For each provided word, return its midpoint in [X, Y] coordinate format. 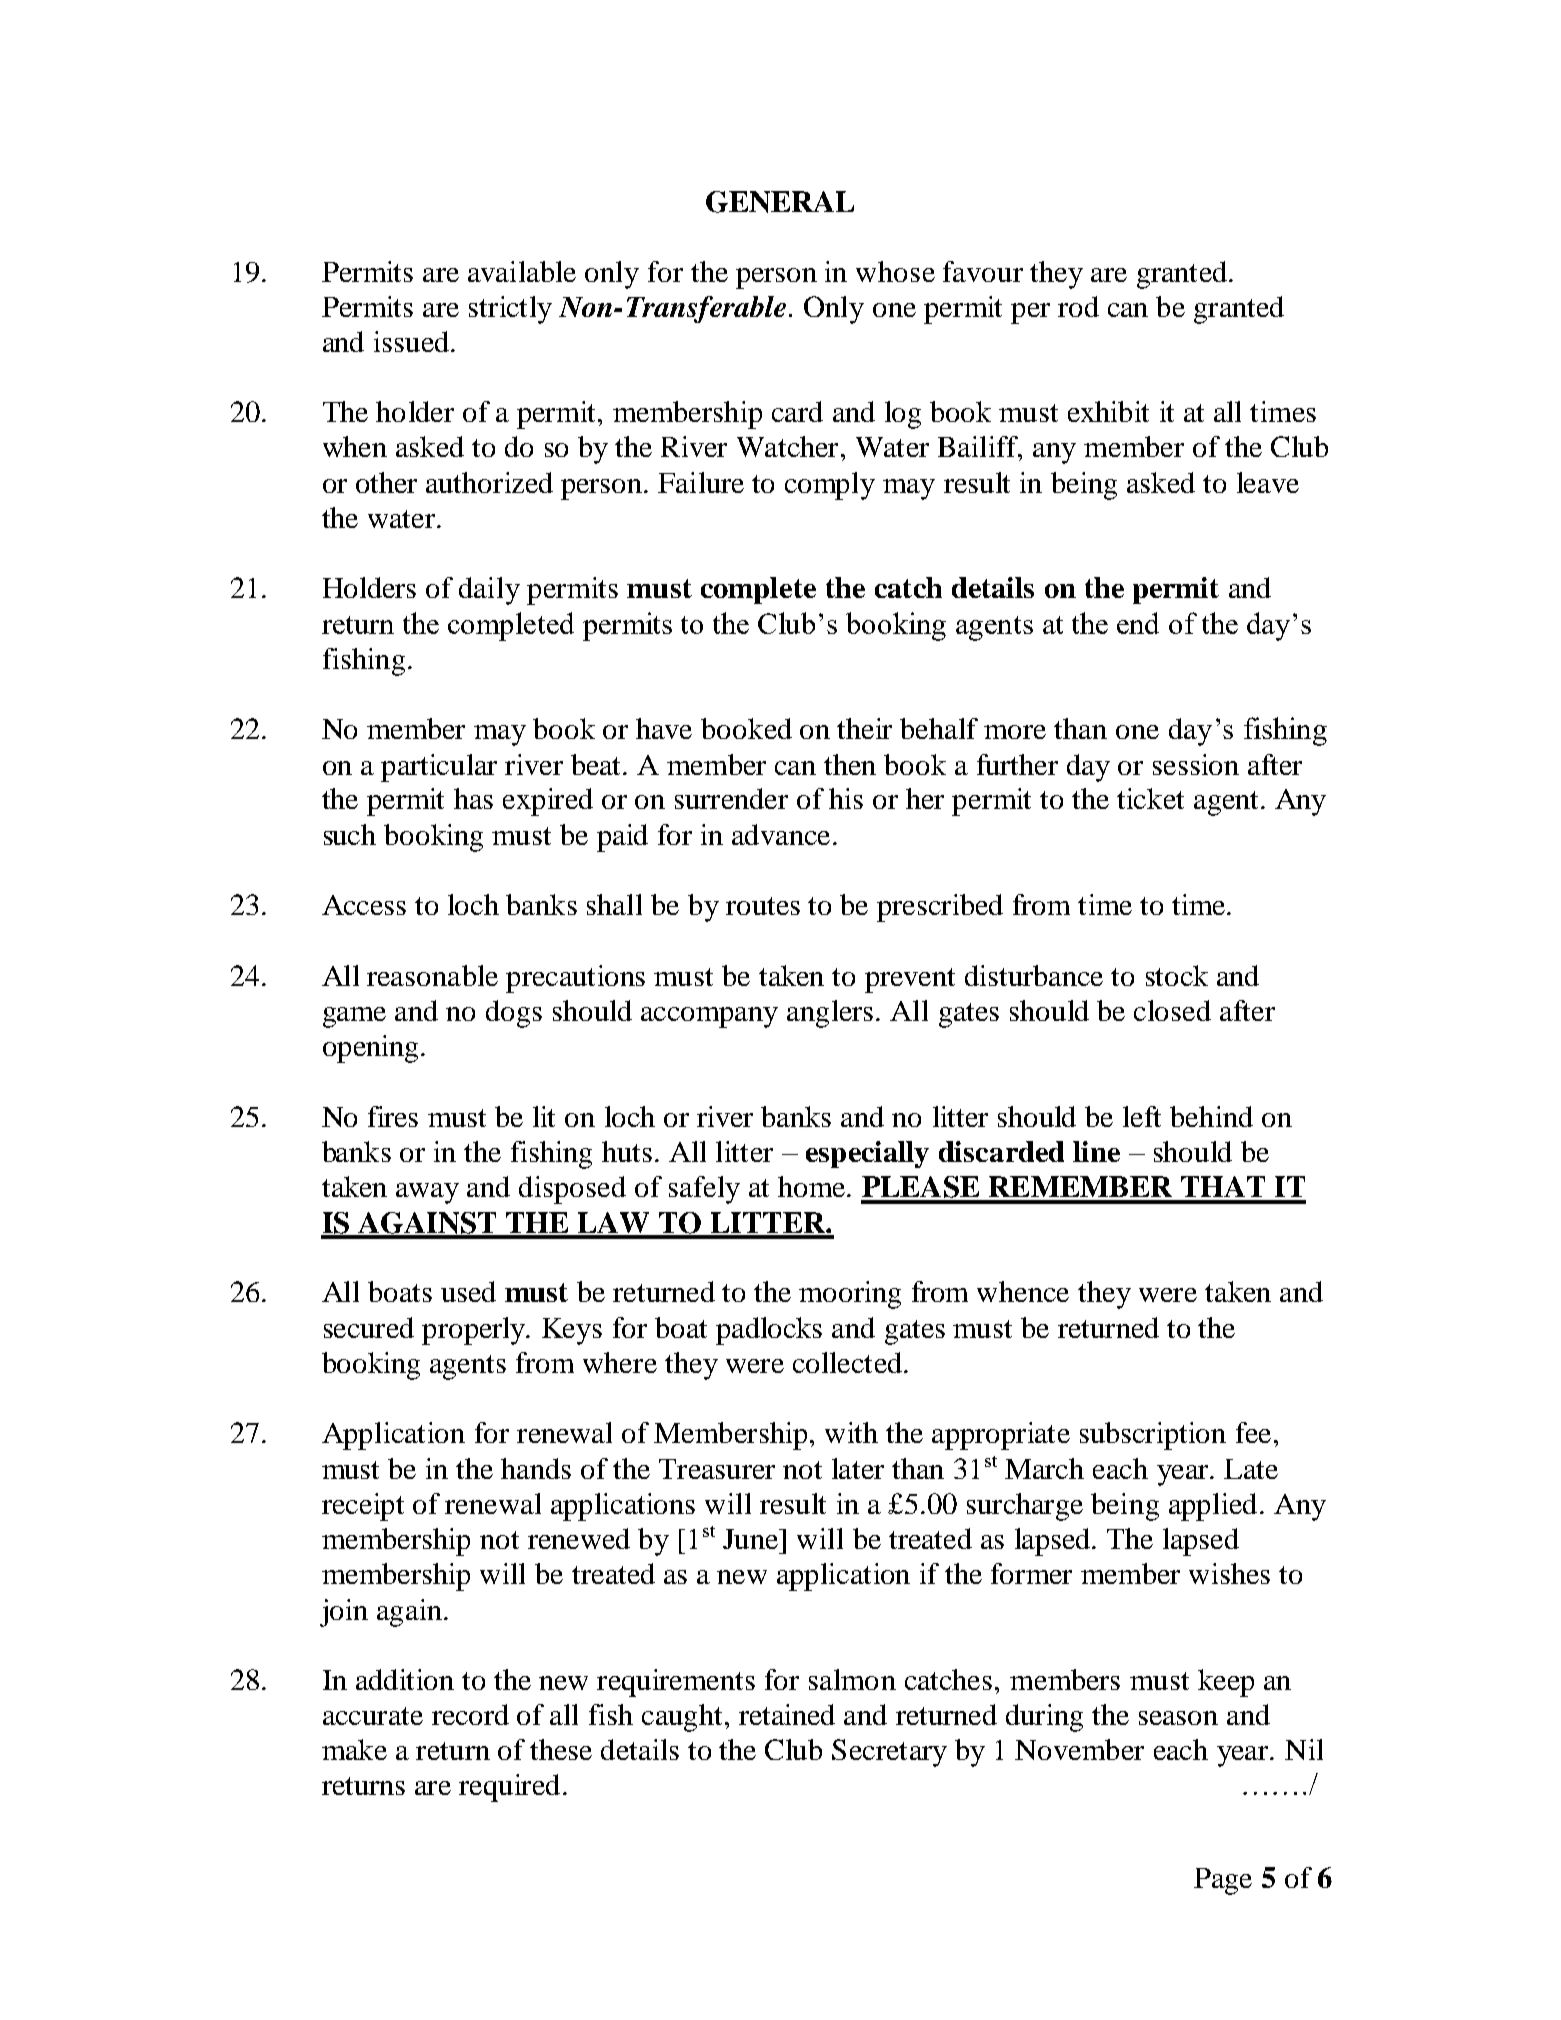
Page [1223, 1881]
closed [1172, 1010]
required [509, 1788]
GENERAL [780, 202]
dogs [514, 1014]
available [522, 271]
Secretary [889, 1753]
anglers [830, 1014]
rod [1078, 306]
